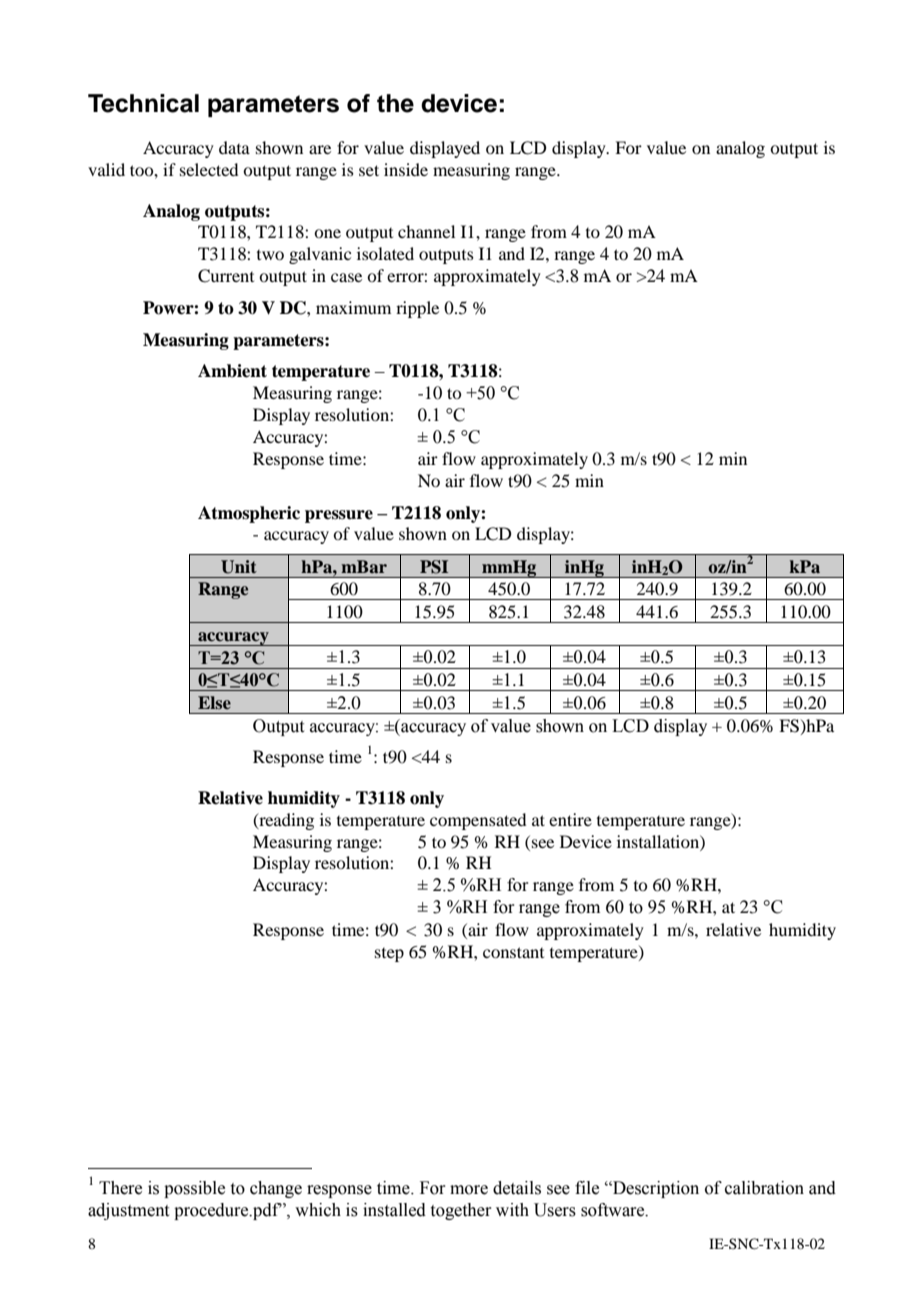  I want to click on isolated, so click(385, 253).
